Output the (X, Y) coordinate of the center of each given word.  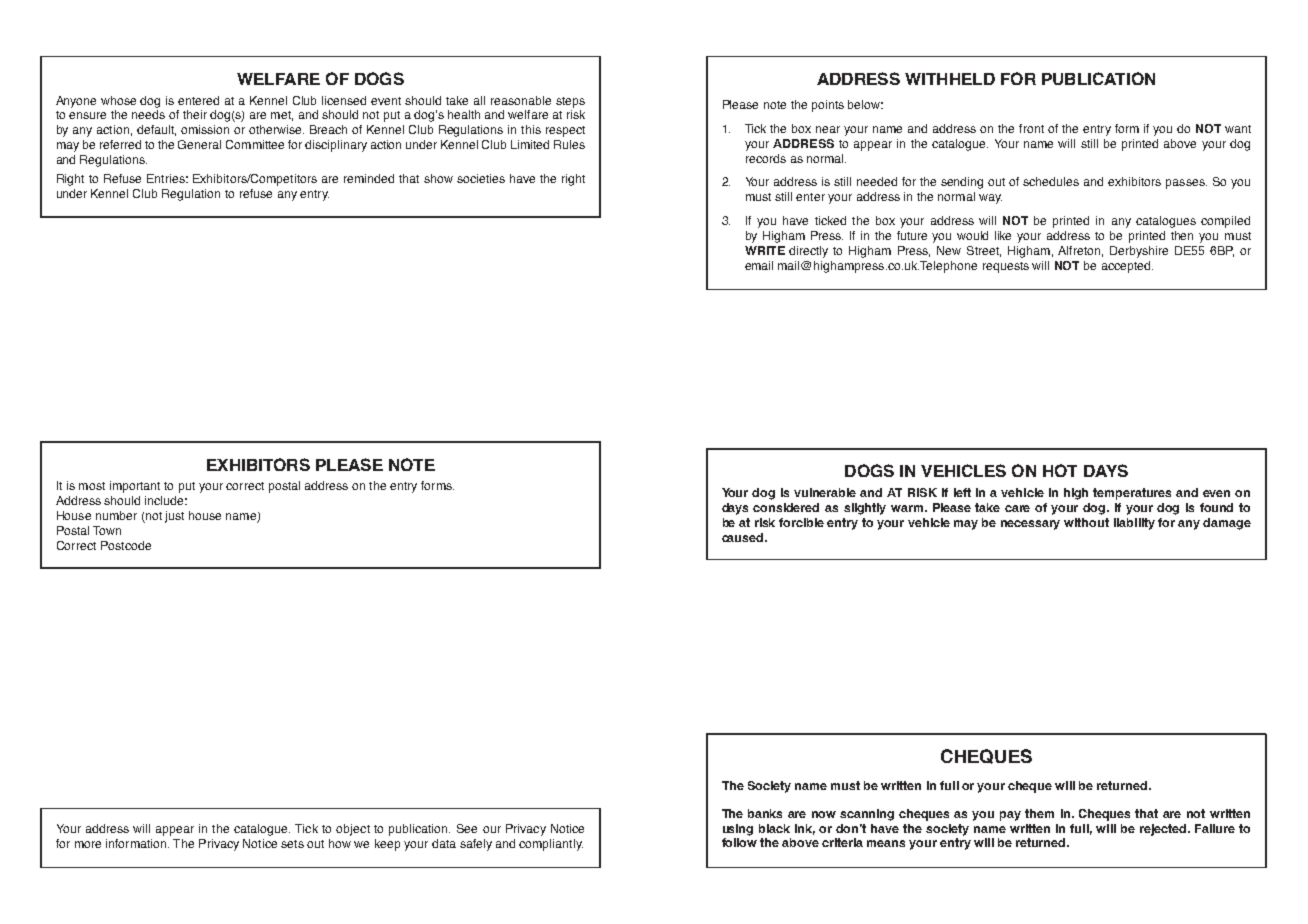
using (738, 830)
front (1031, 128)
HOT (1060, 470)
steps (570, 102)
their (195, 114)
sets (292, 844)
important (135, 487)
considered (786, 507)
